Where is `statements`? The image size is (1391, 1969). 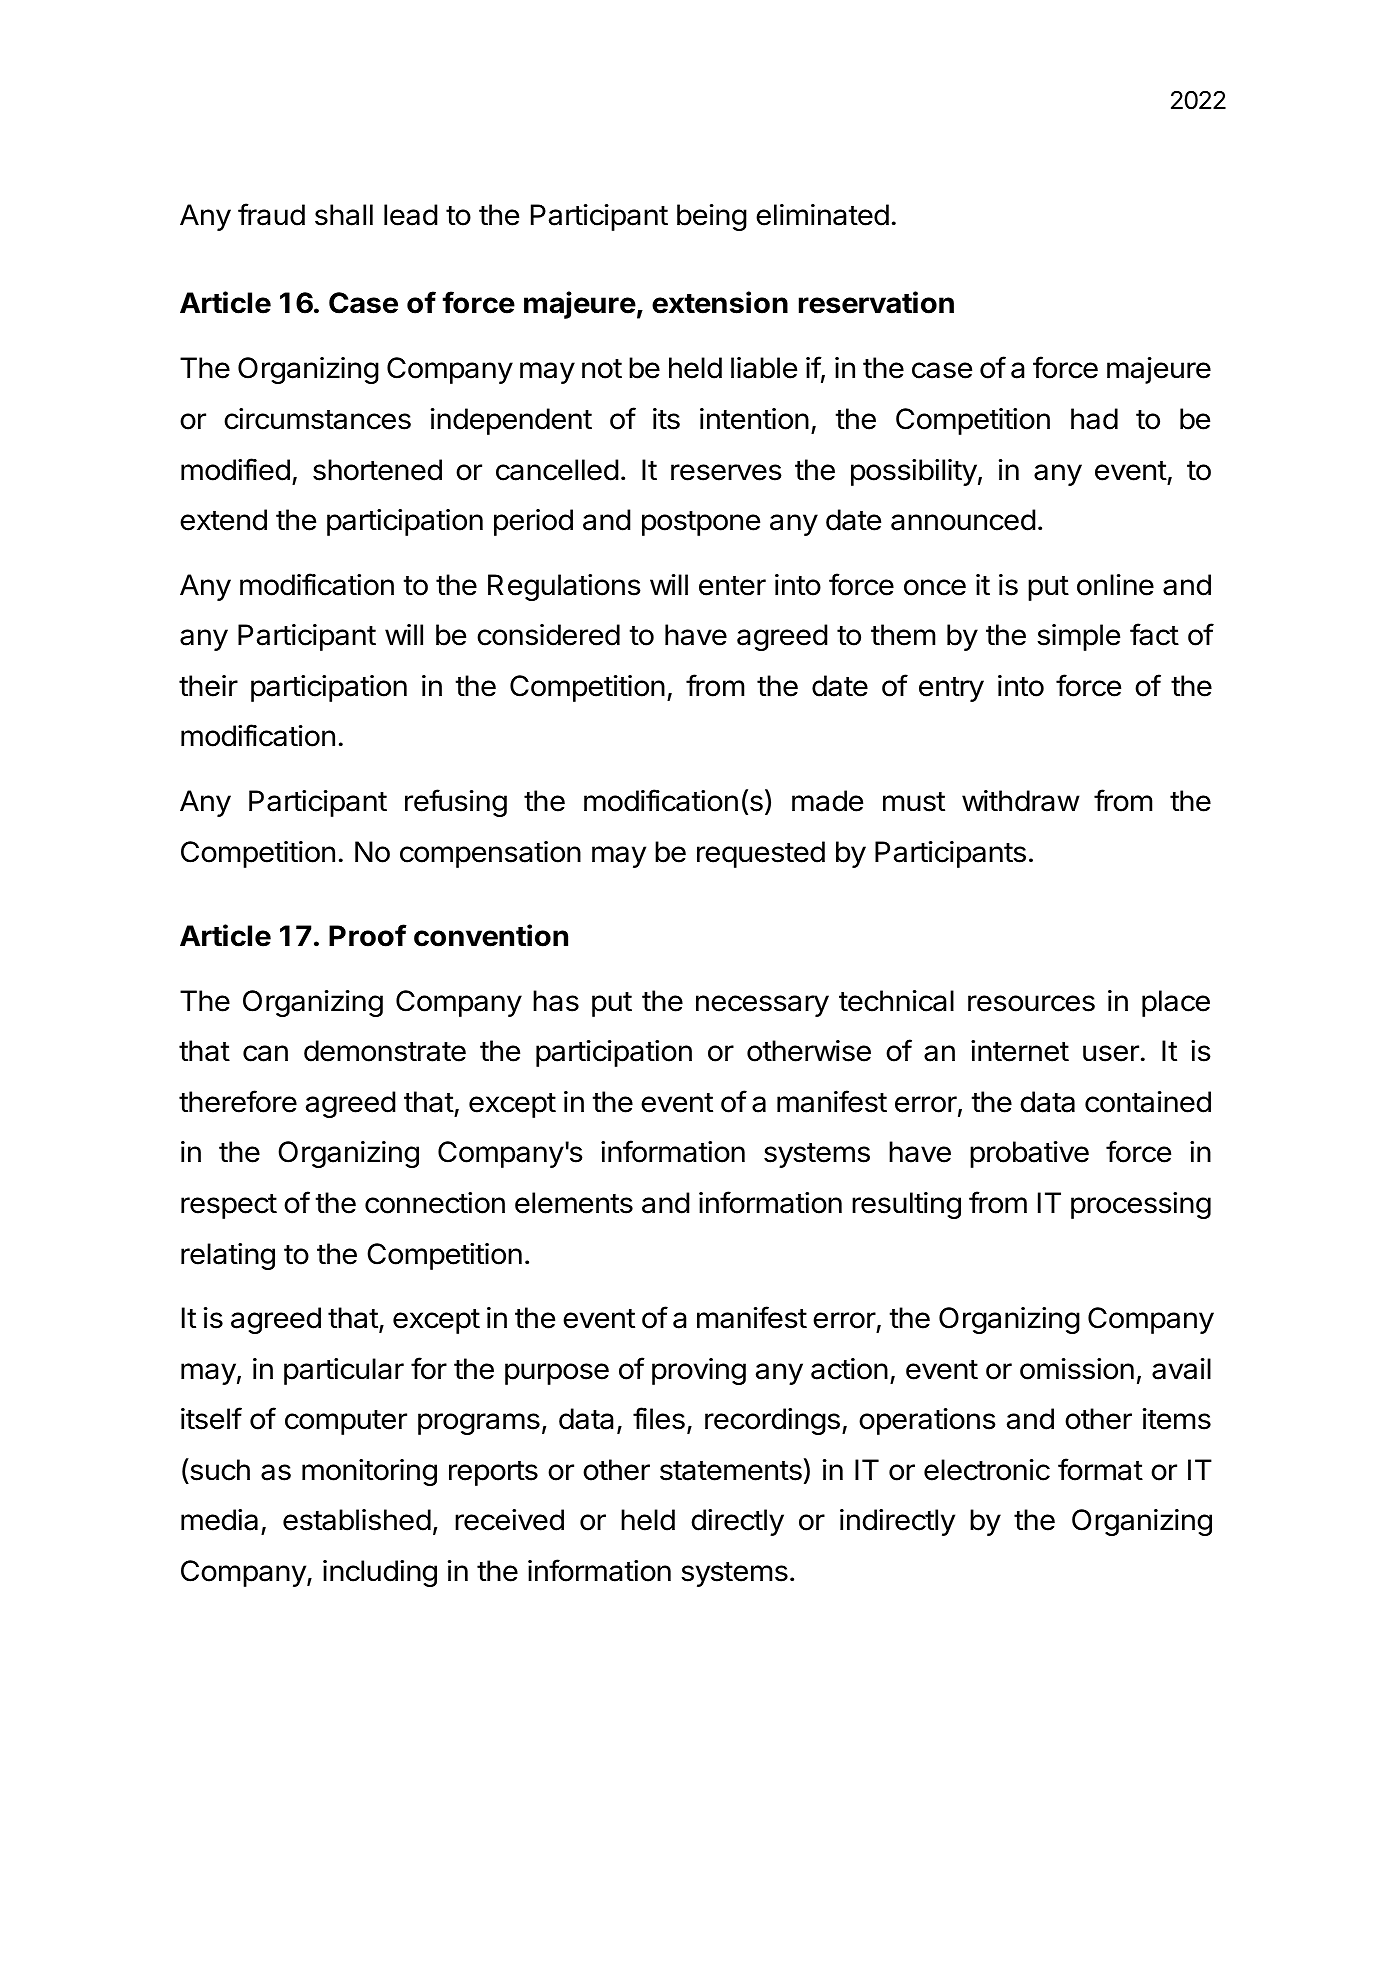
statements is located at coordinates (731, 1471).
